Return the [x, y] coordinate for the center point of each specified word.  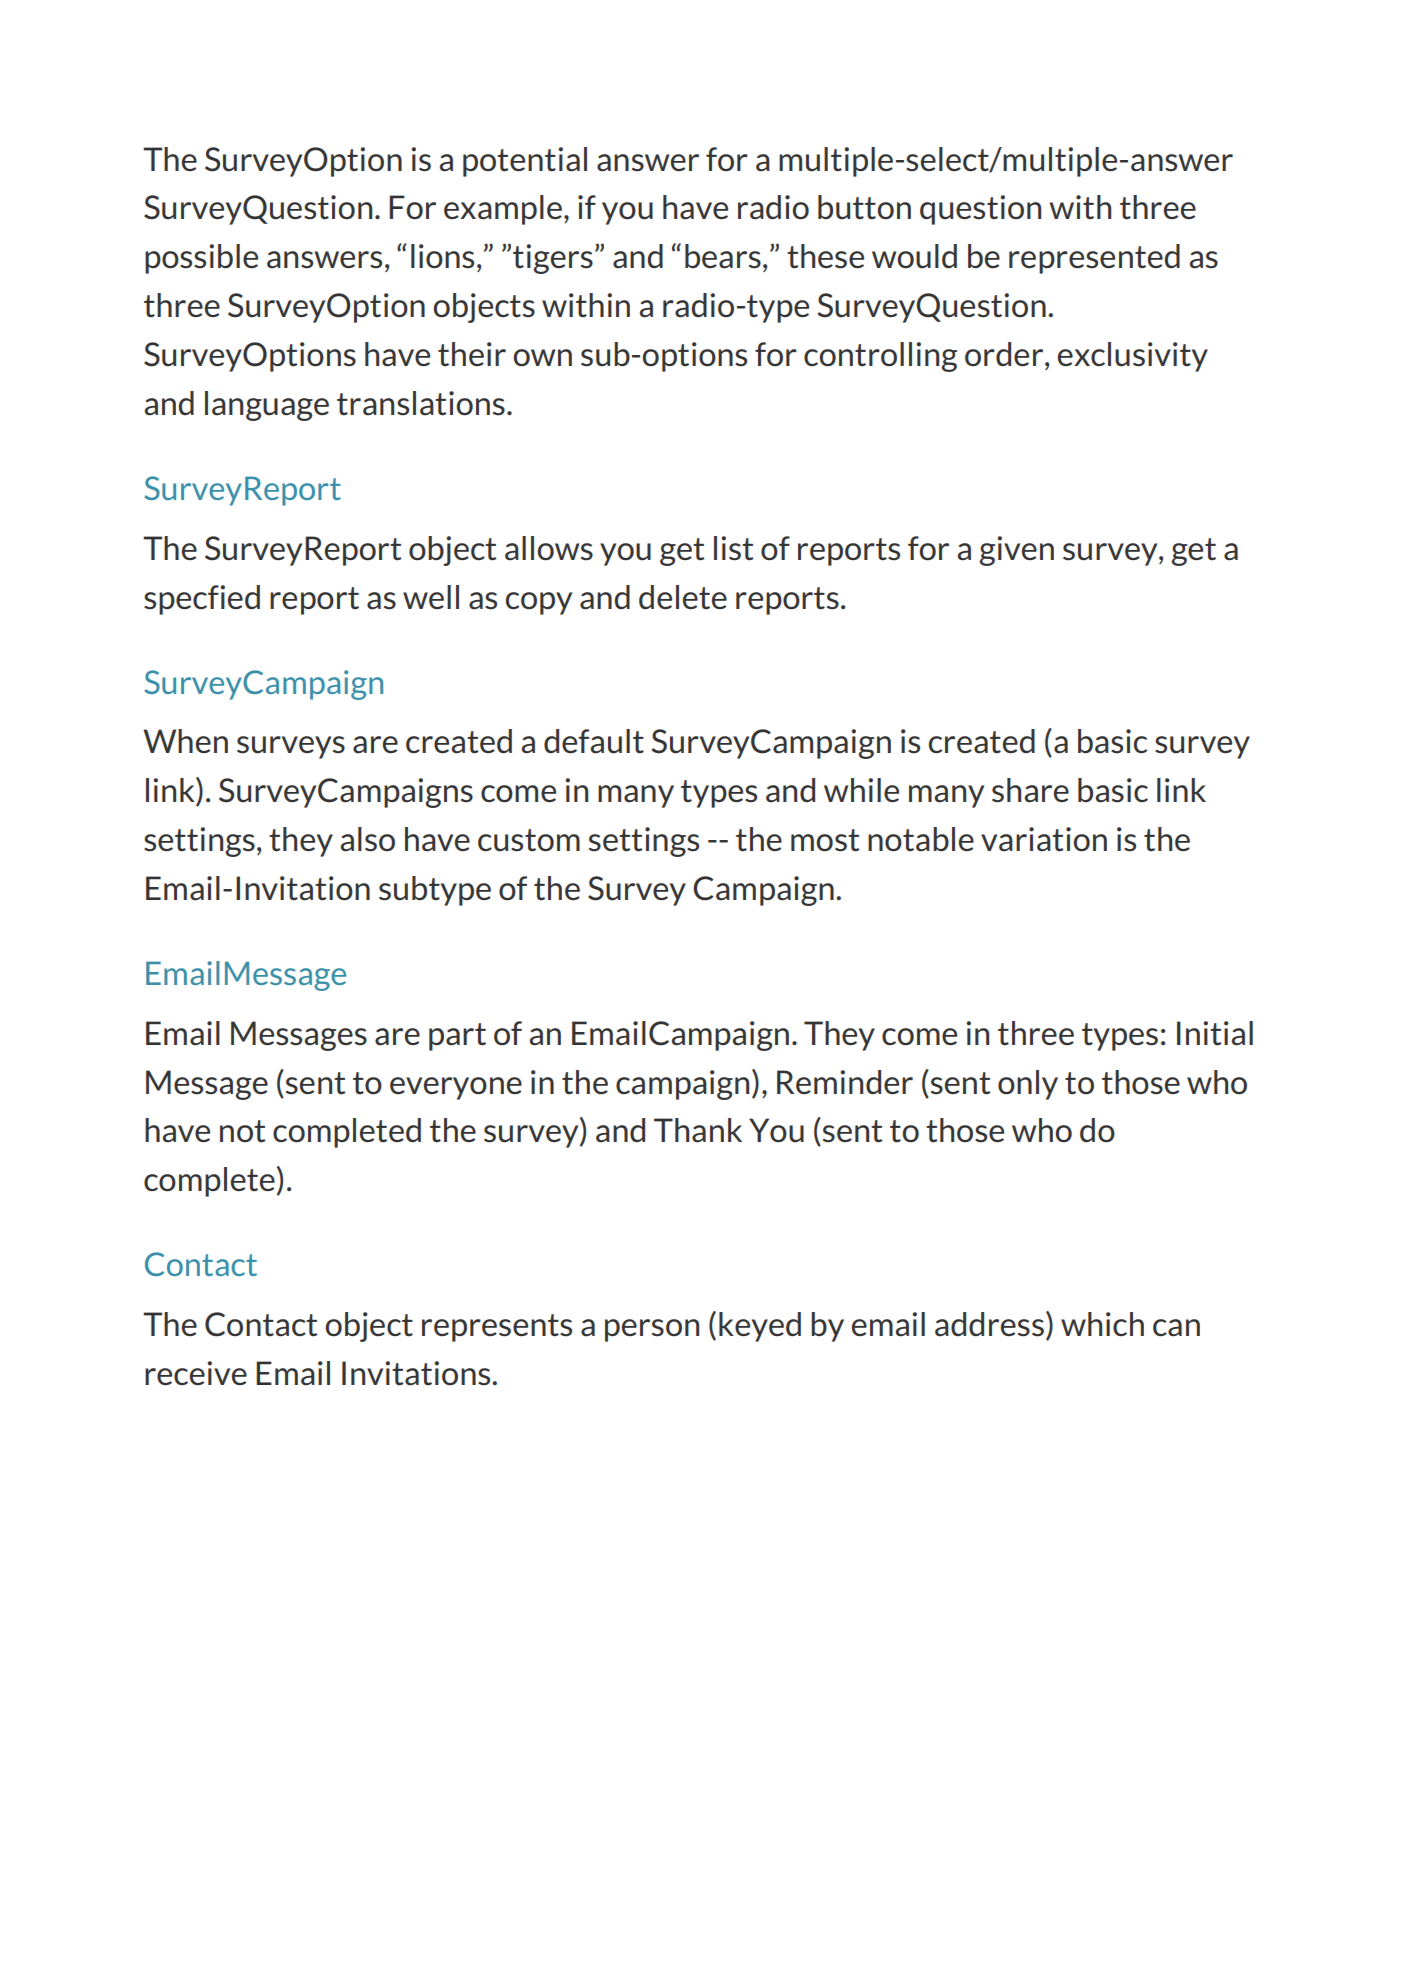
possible [201, 259]
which [1102, 1324]
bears [723, 256]
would [914, 256]
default [594, 741]
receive [196, 1373]
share [1030, 790]
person [652, 1330]
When [185, 741]
